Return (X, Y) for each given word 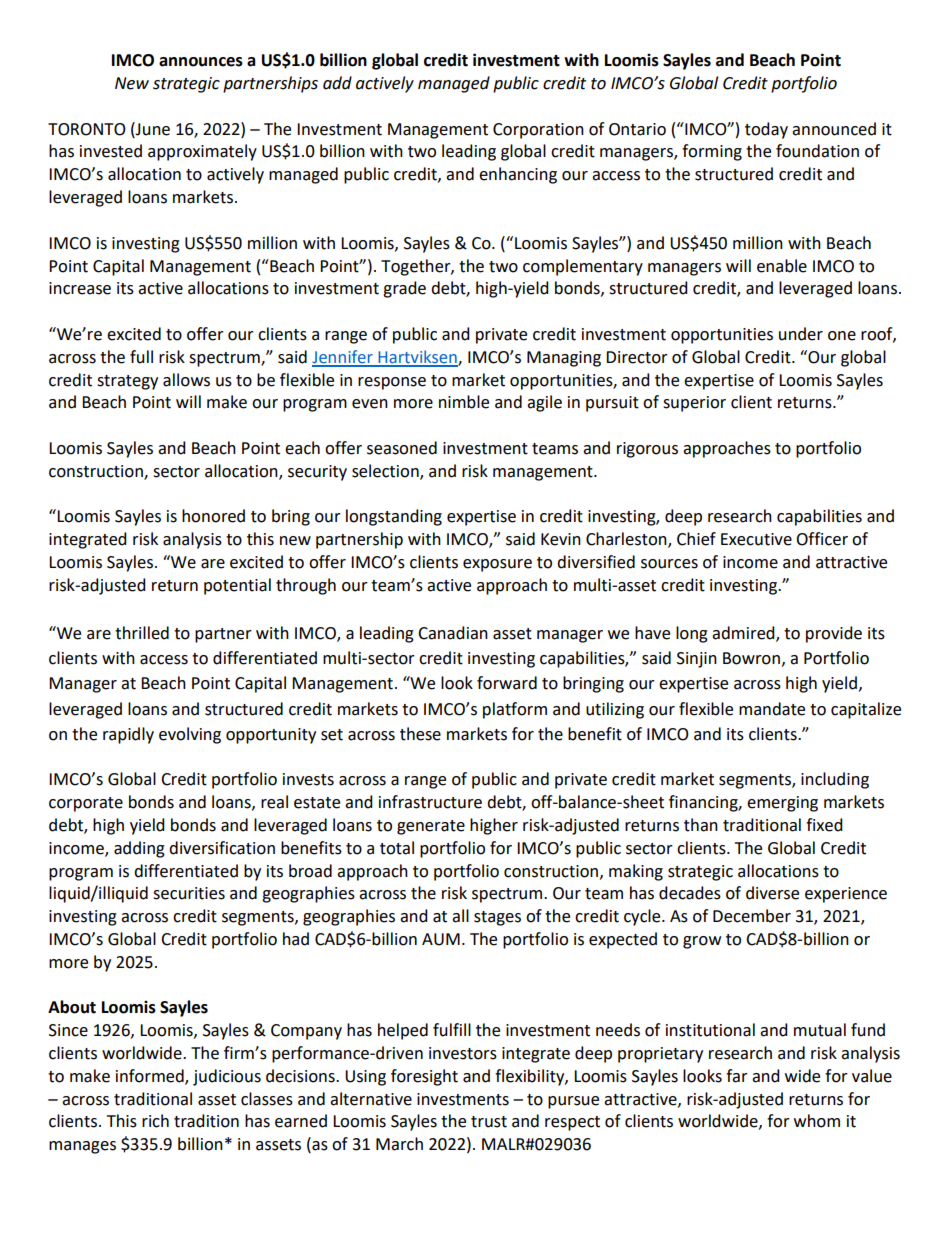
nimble (464, 402)
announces (201, 62)
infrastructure (430, 802)
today (766, 130)
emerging (782, 804)
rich (155, 1121)
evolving (190, 735)
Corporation (538, 131)
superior (694, 404)
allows (186, 380)
